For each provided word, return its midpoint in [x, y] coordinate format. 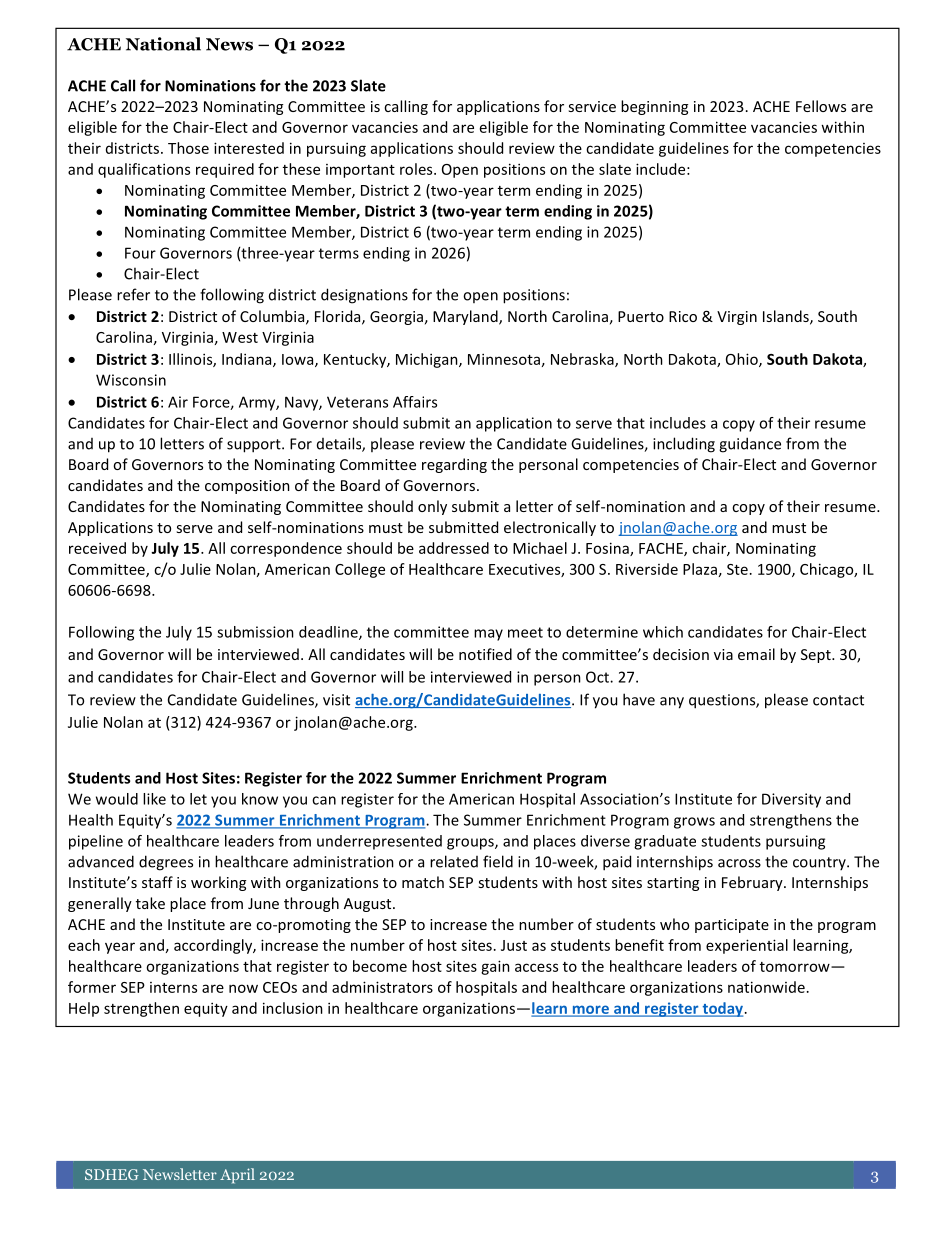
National [163, 44]
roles [417, 169]
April [237, 1176]
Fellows [821, 106]
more [590, 1010]
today [723, 1009]
